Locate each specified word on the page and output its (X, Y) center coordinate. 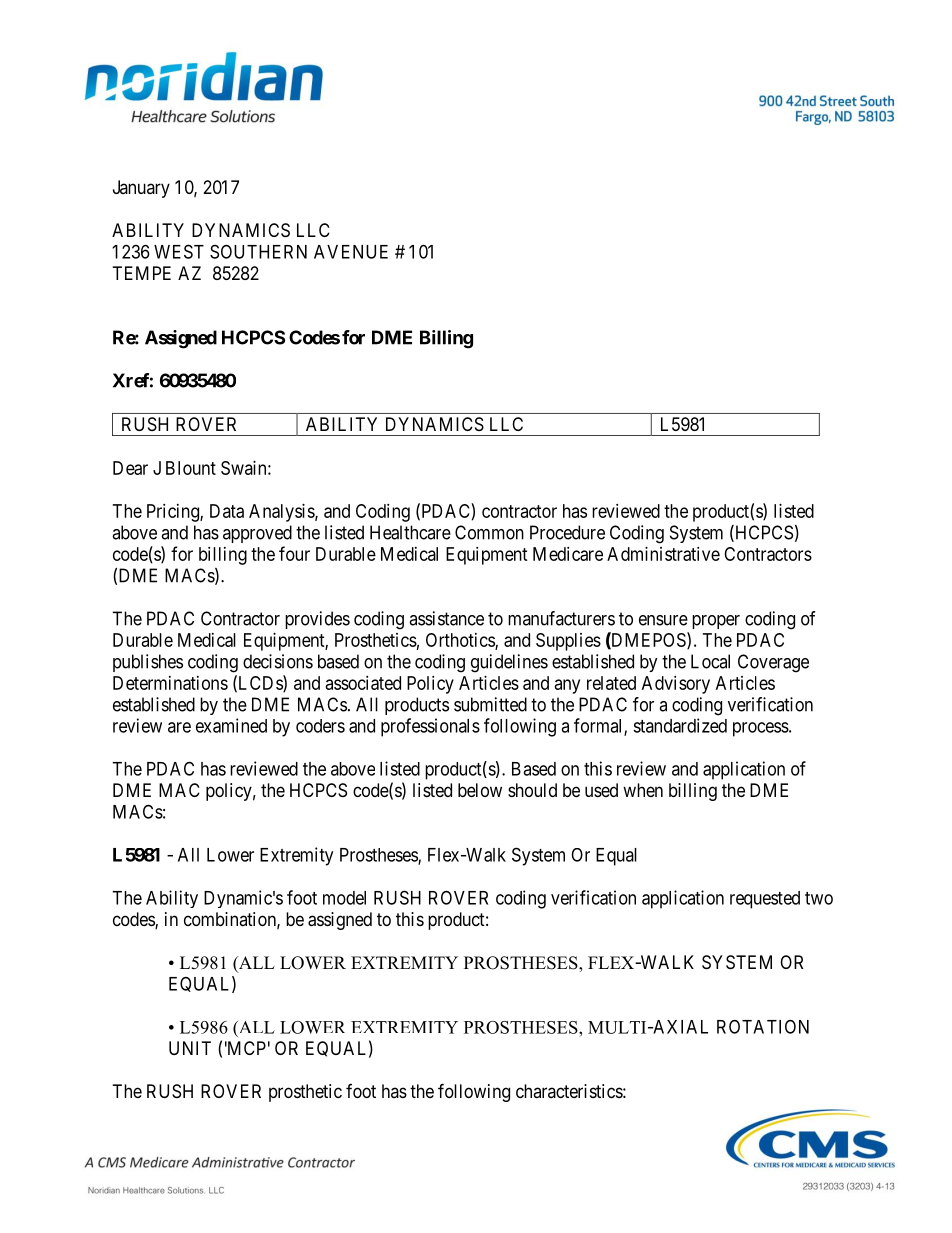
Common (489, 532)
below (480, 790)
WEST (179, 251)
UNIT (190, 1048)
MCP (245, 1048)
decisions (278, 661)
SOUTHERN (258, 251)
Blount (191, 468)
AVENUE (351, 252)
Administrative (663, 554)
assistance (446, 618)
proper (716, 622)
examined (231, 725)
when (643, 790)
